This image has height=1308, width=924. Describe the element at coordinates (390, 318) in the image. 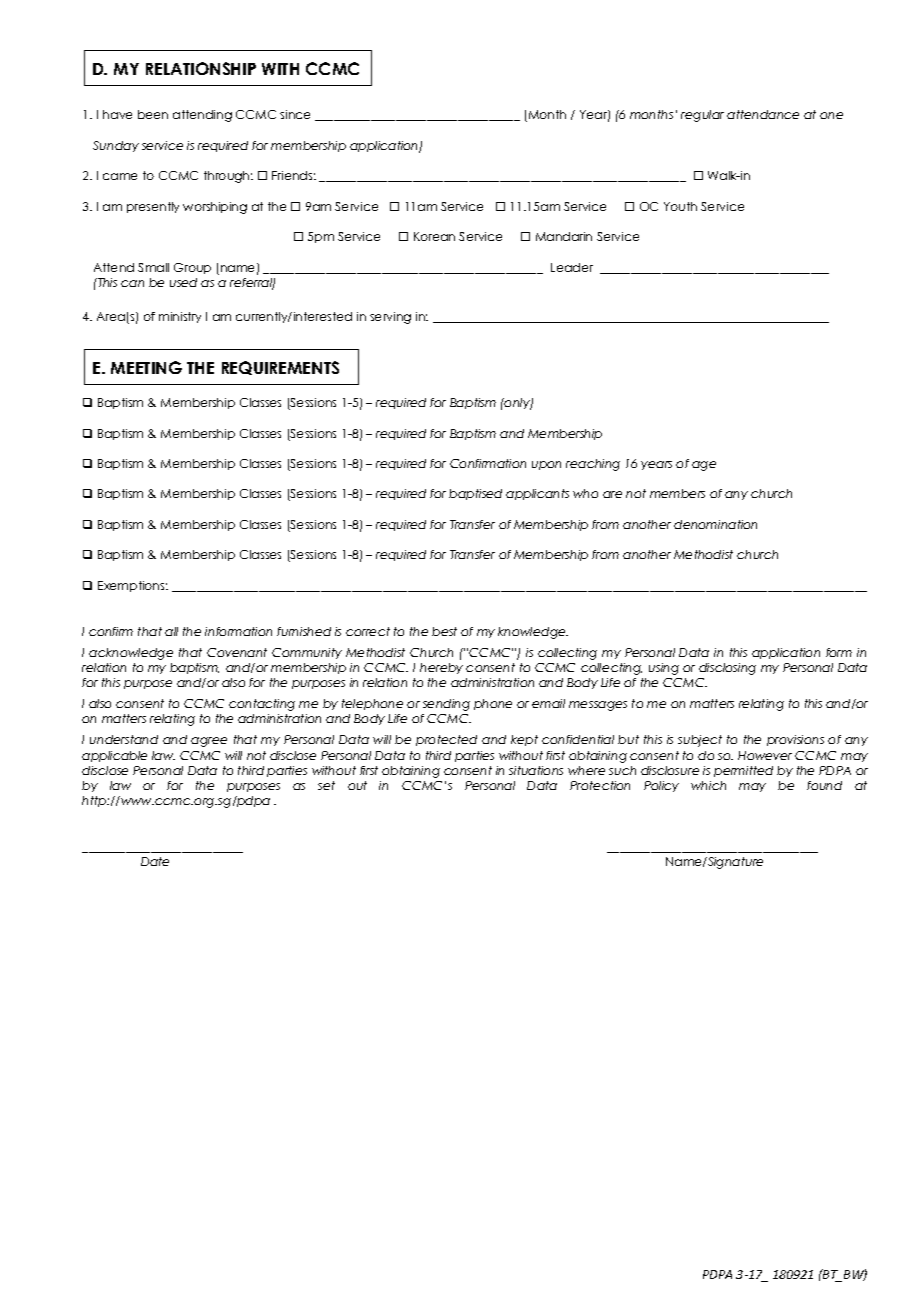

I see `serving` at that location.
